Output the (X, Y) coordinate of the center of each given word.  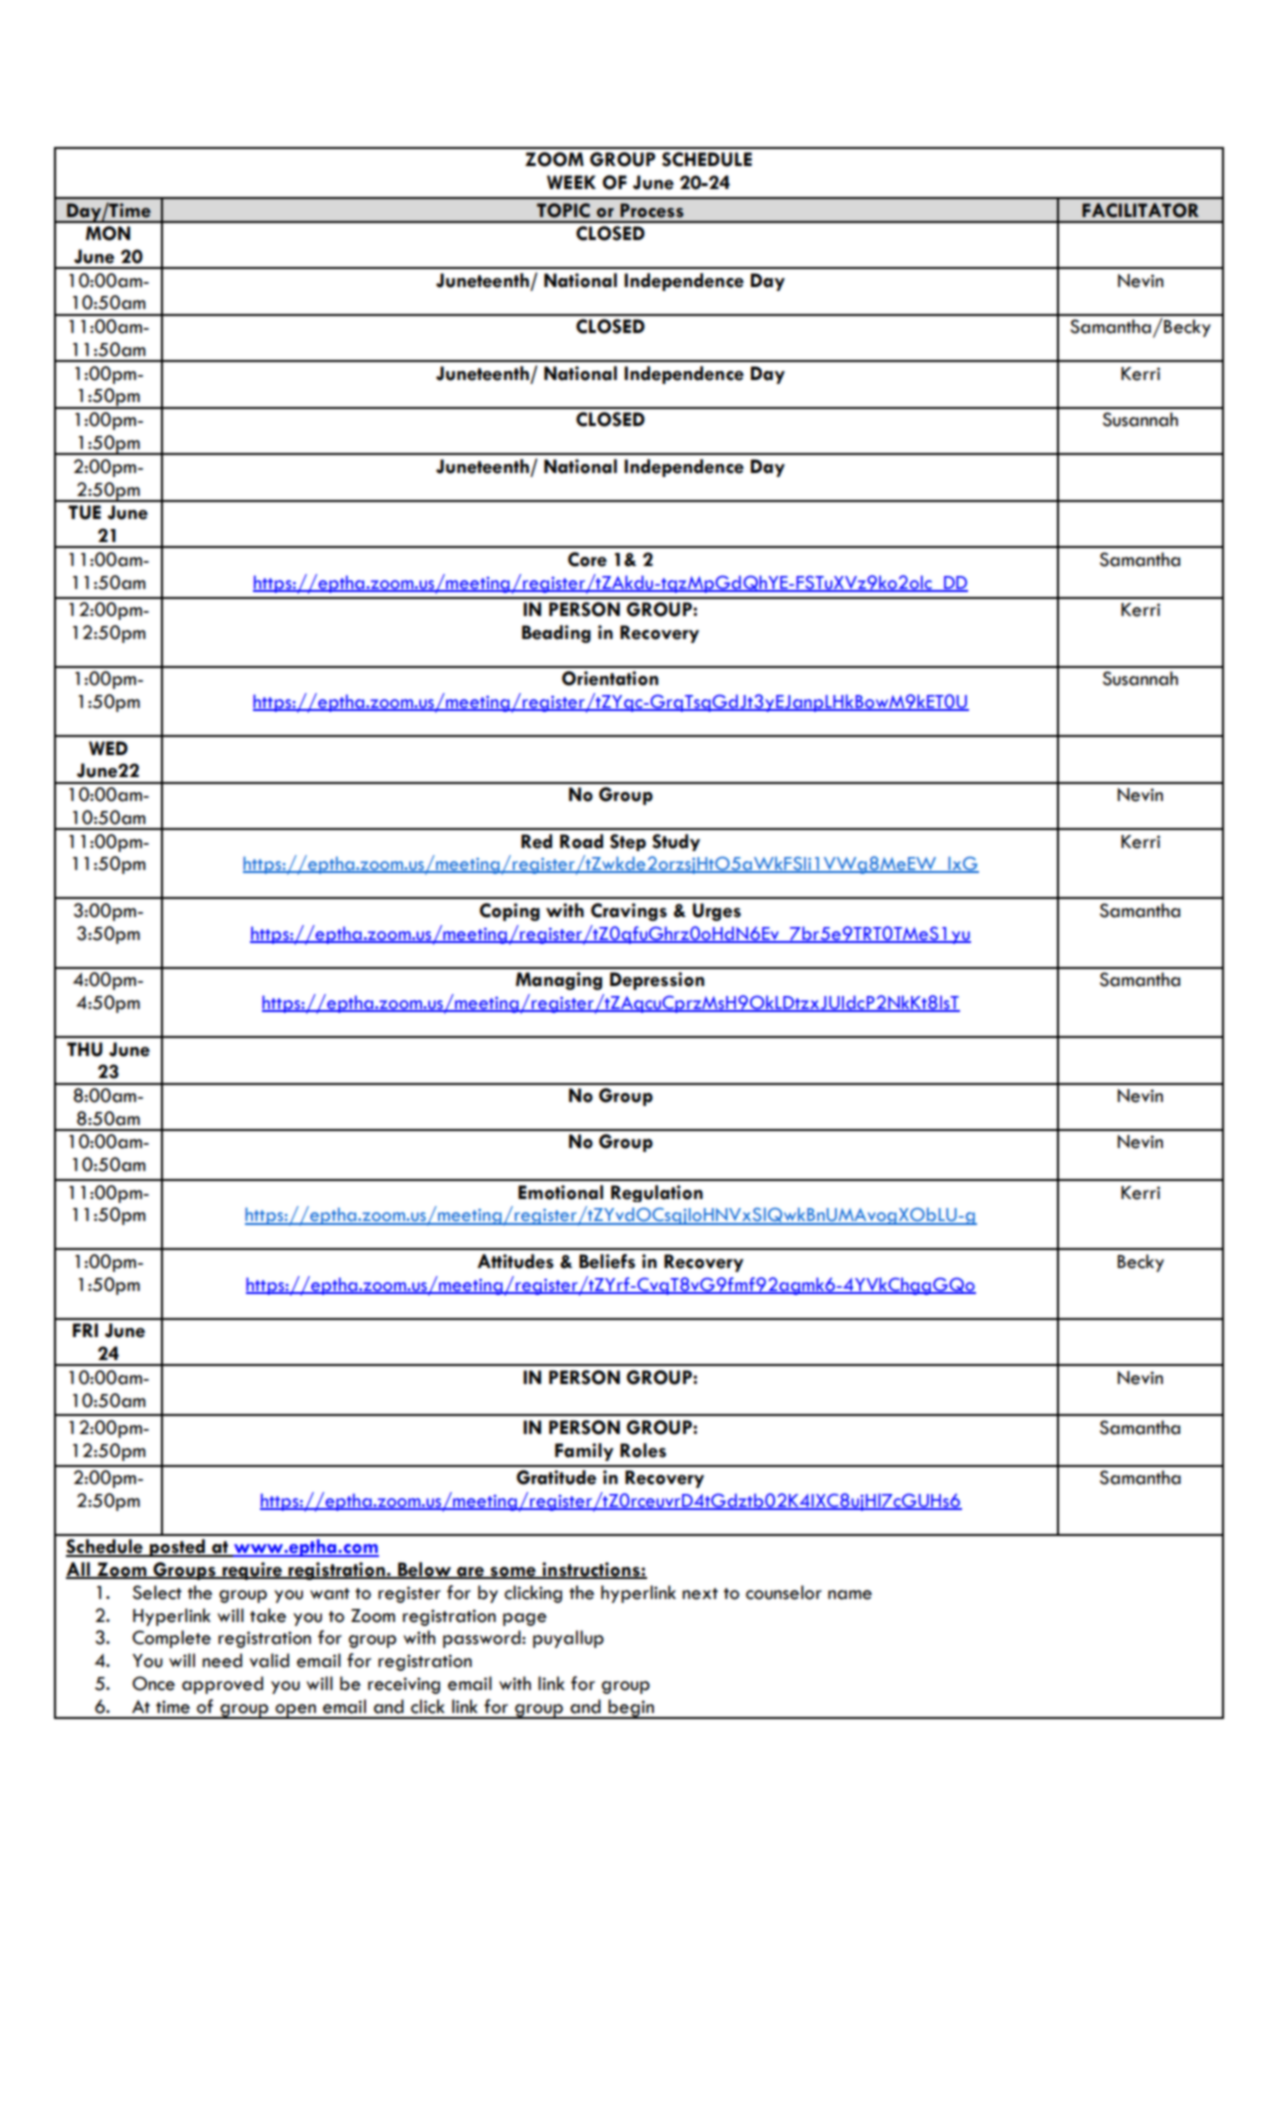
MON (108, 233)
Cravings (629, 912)
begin (631, 1709)
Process (652, 210)
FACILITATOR (1140, 210)
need (222, 1660)
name (850, 1595)
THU (85, 1049)
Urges (717, 912)
